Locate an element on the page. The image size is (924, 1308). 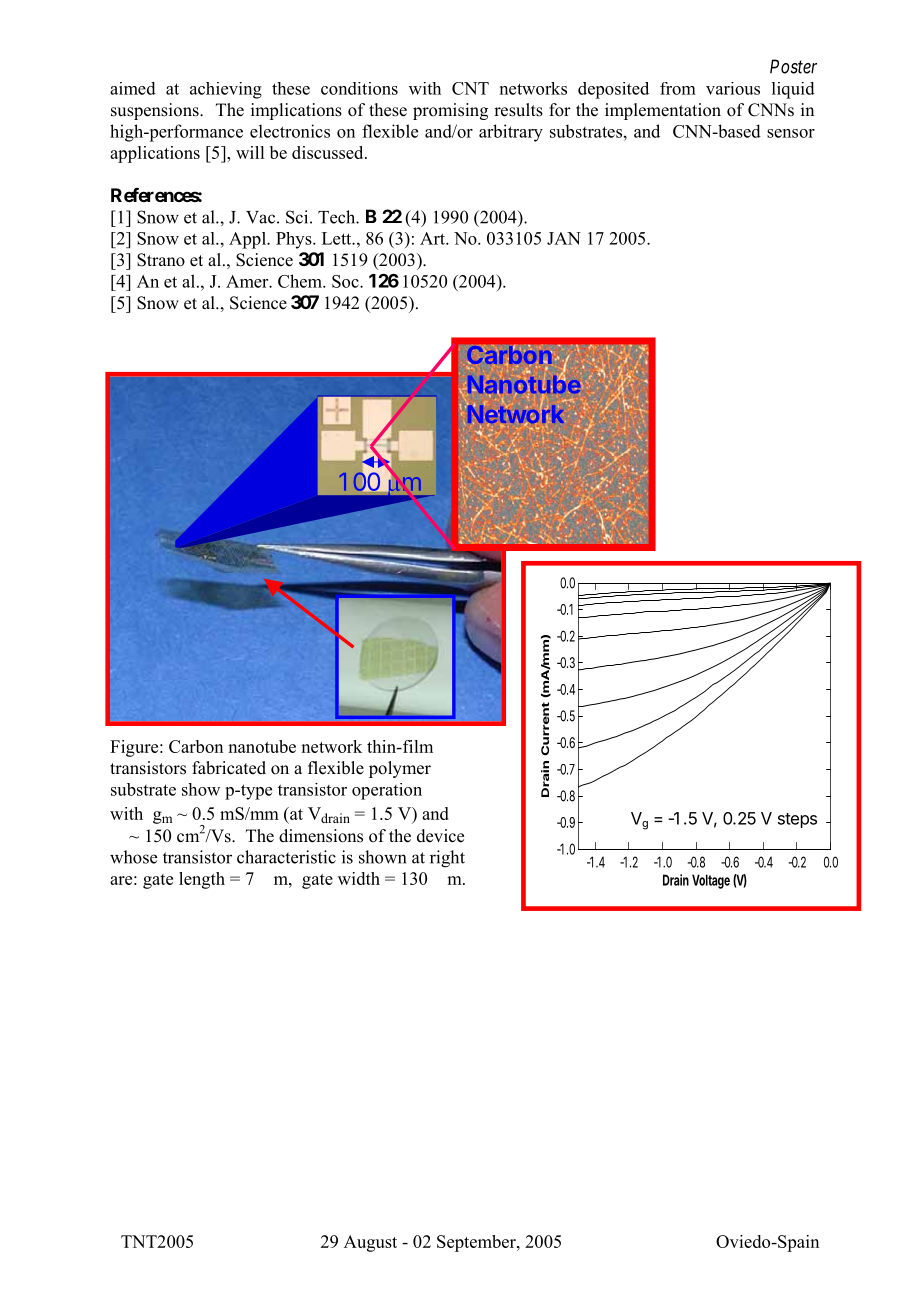
fabricated is located at coordinates (229, 768).
